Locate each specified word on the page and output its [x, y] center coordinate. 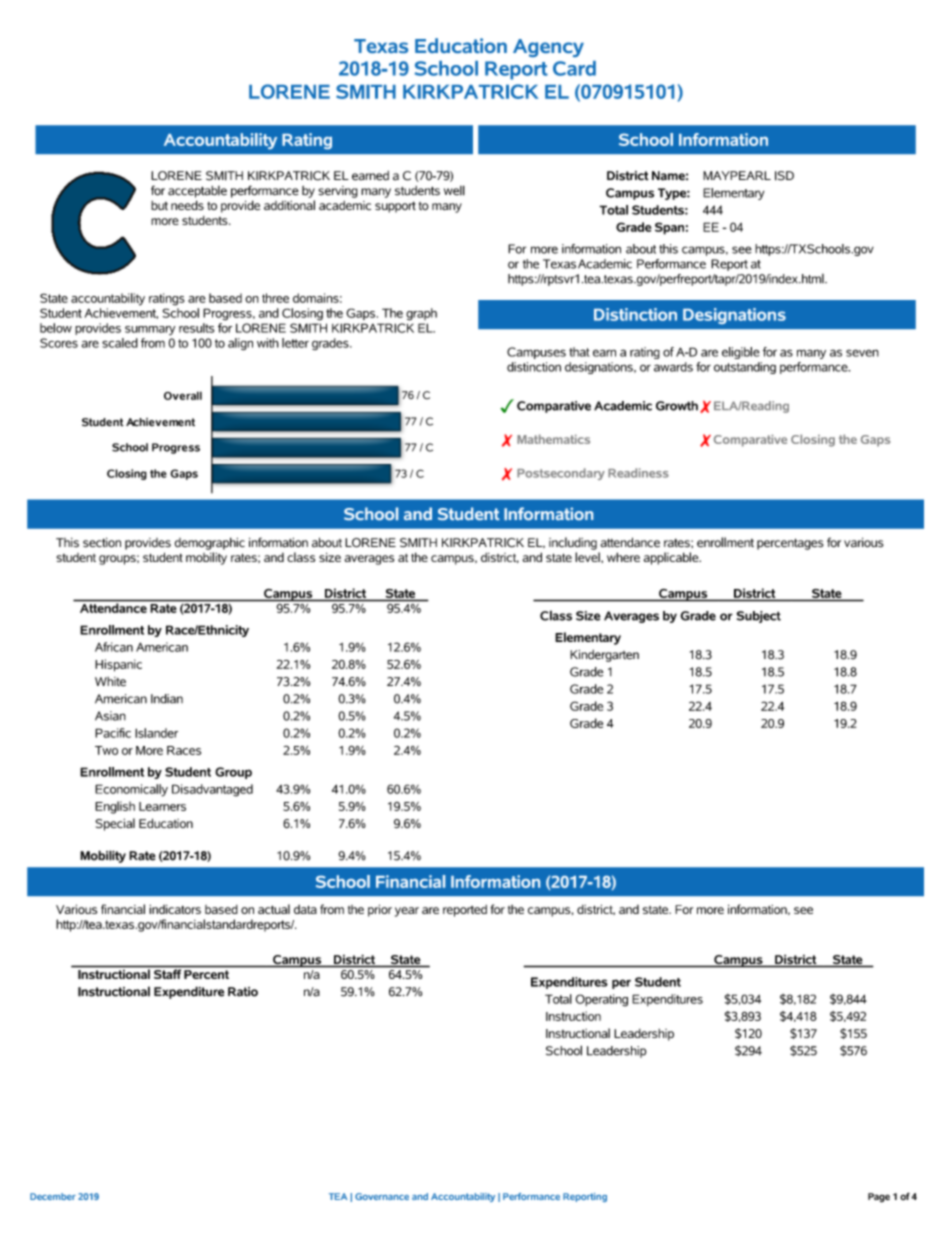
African [114, 647]
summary [150, 330]
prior [380, 910]
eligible [741, 353]
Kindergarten [604, 656]
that [579, 352]
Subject [759, 617]
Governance [382, 1196]
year [407, 912]
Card [574, 68]
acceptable [197, 192]
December [53, 1196]
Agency [548, 48]
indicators [175, 909]
